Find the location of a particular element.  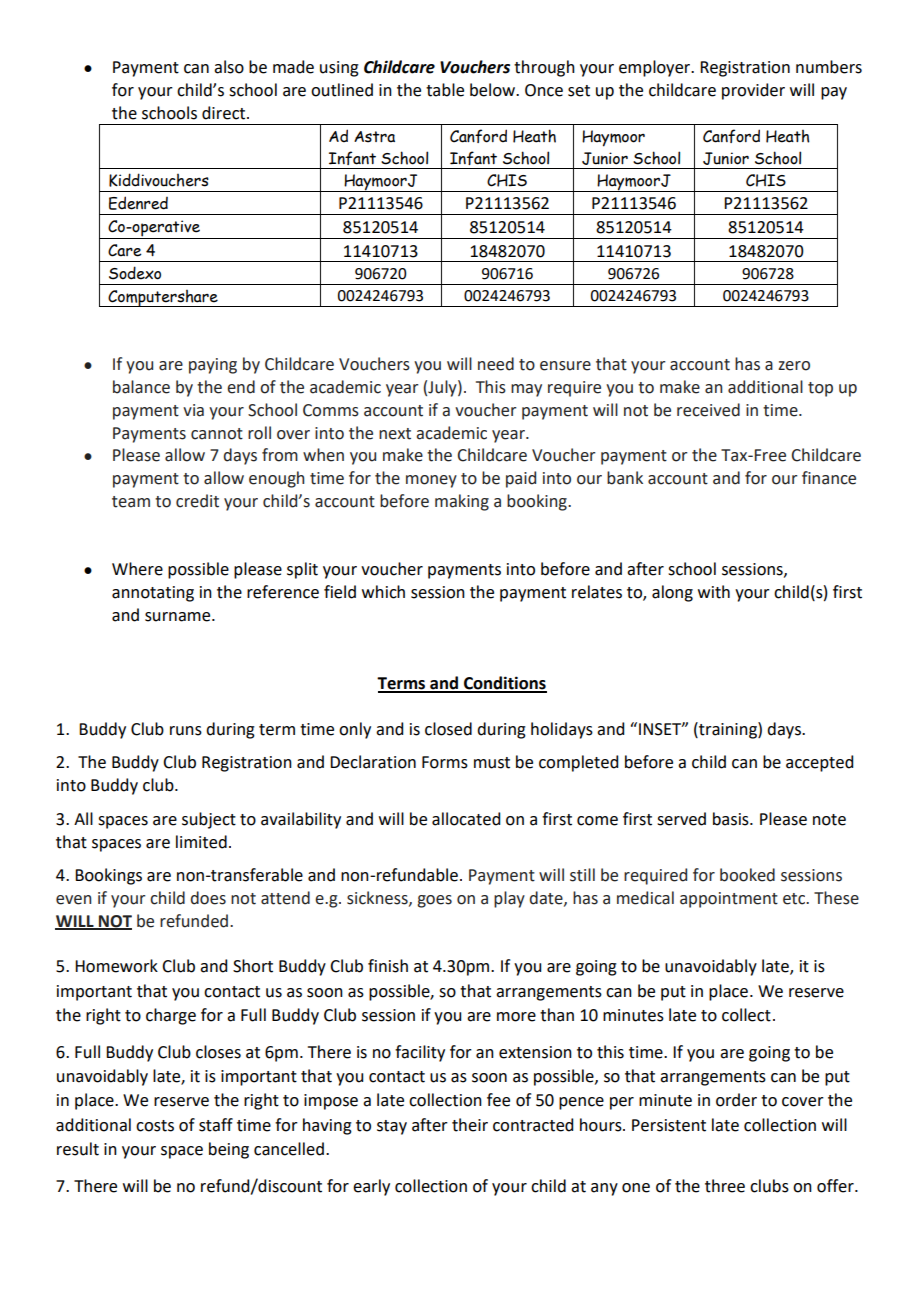

direct is located at coordinates (225, 113).
